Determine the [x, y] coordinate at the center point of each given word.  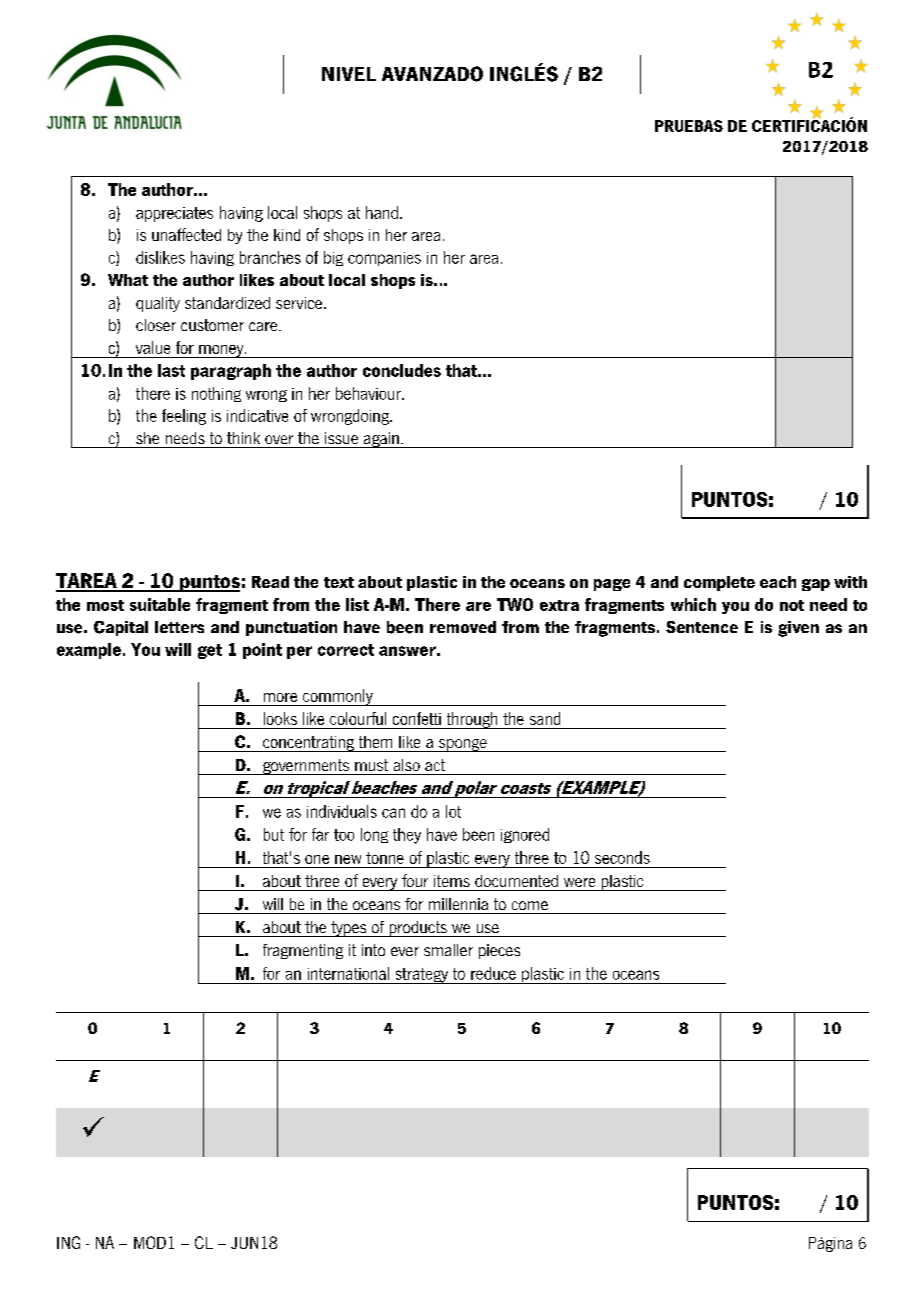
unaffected [186, 234]
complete [719, 583]
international [348, 973]
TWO [515, 604]
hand [382, 212]
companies [384, 259]
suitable [160, 604]
